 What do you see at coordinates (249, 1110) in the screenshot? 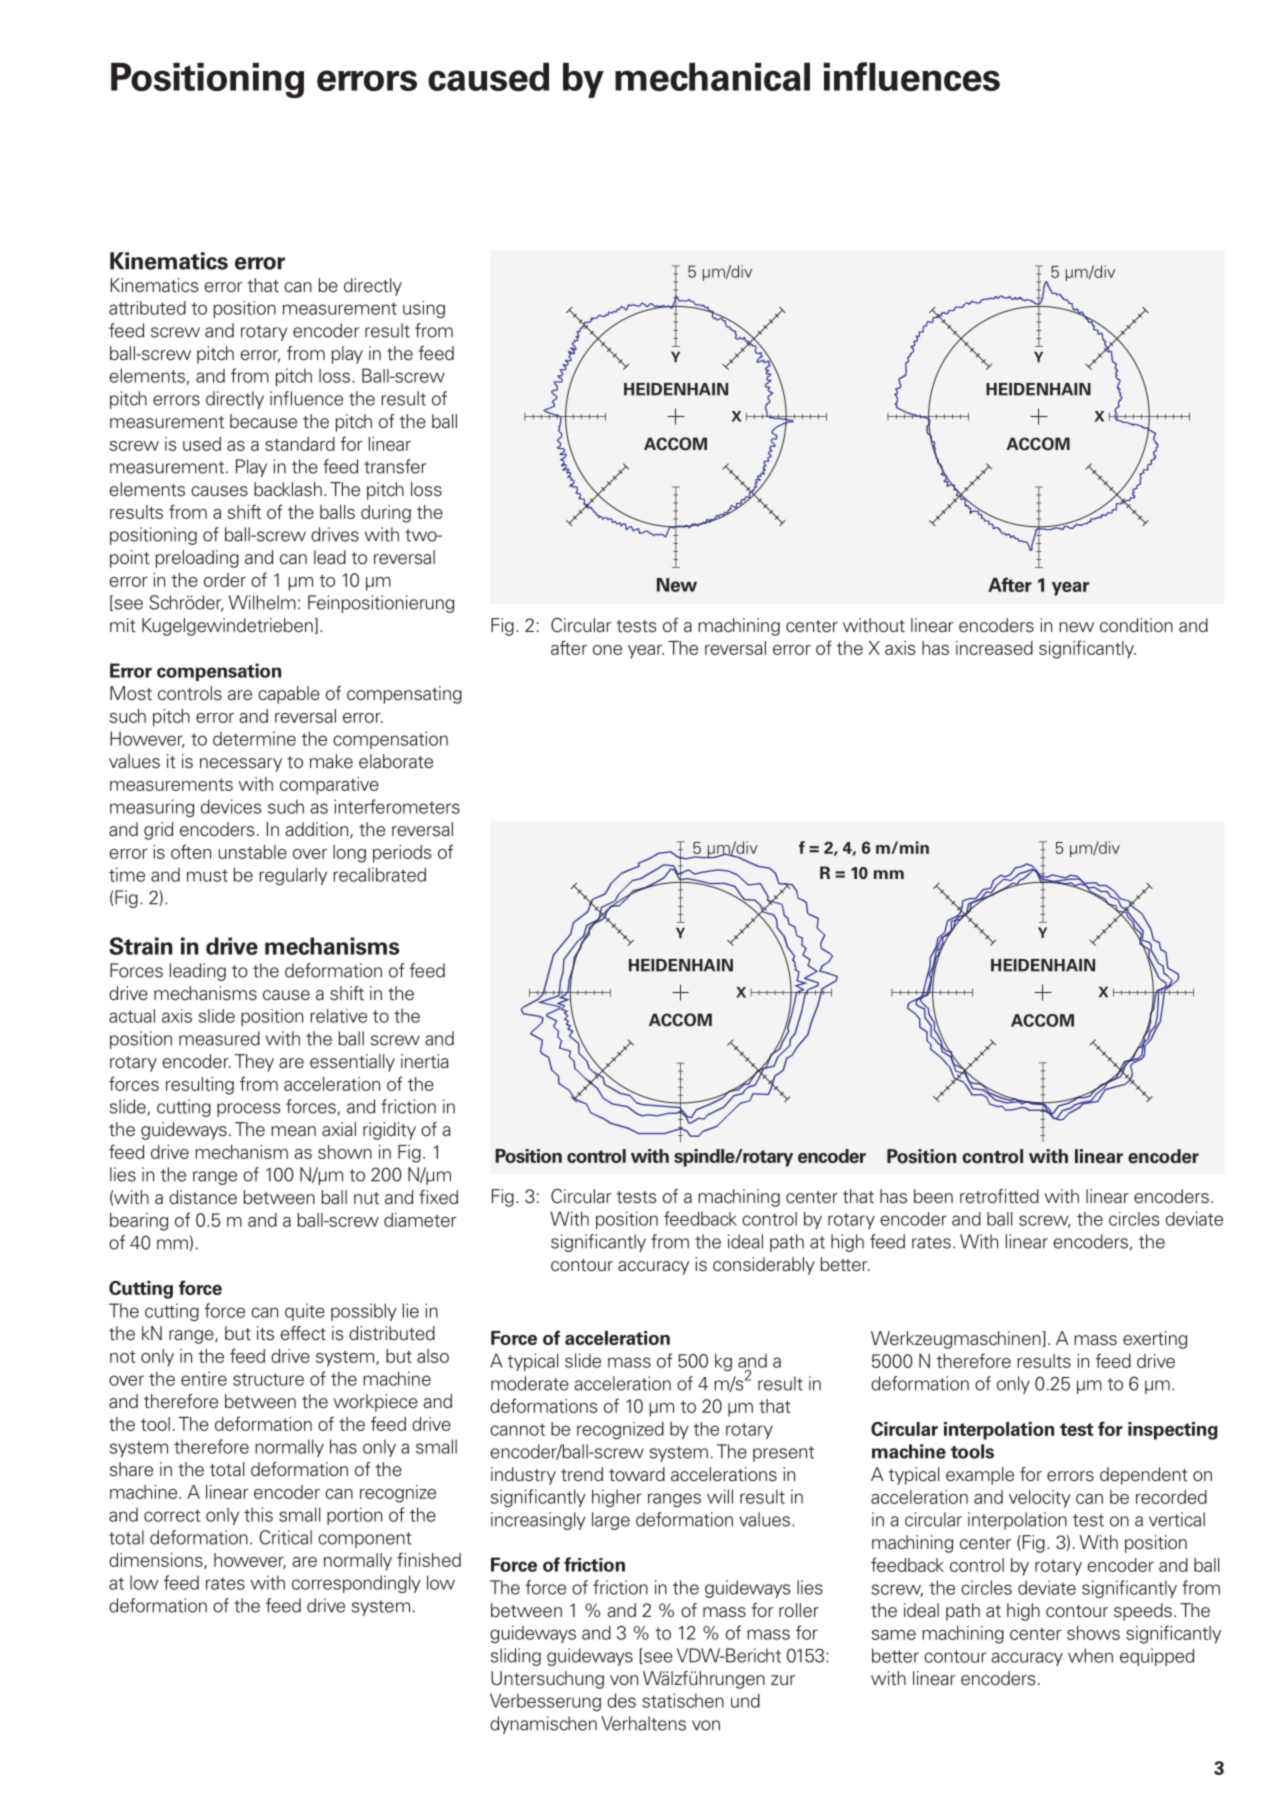
I see `process` at bounding box center [249, 1110].
